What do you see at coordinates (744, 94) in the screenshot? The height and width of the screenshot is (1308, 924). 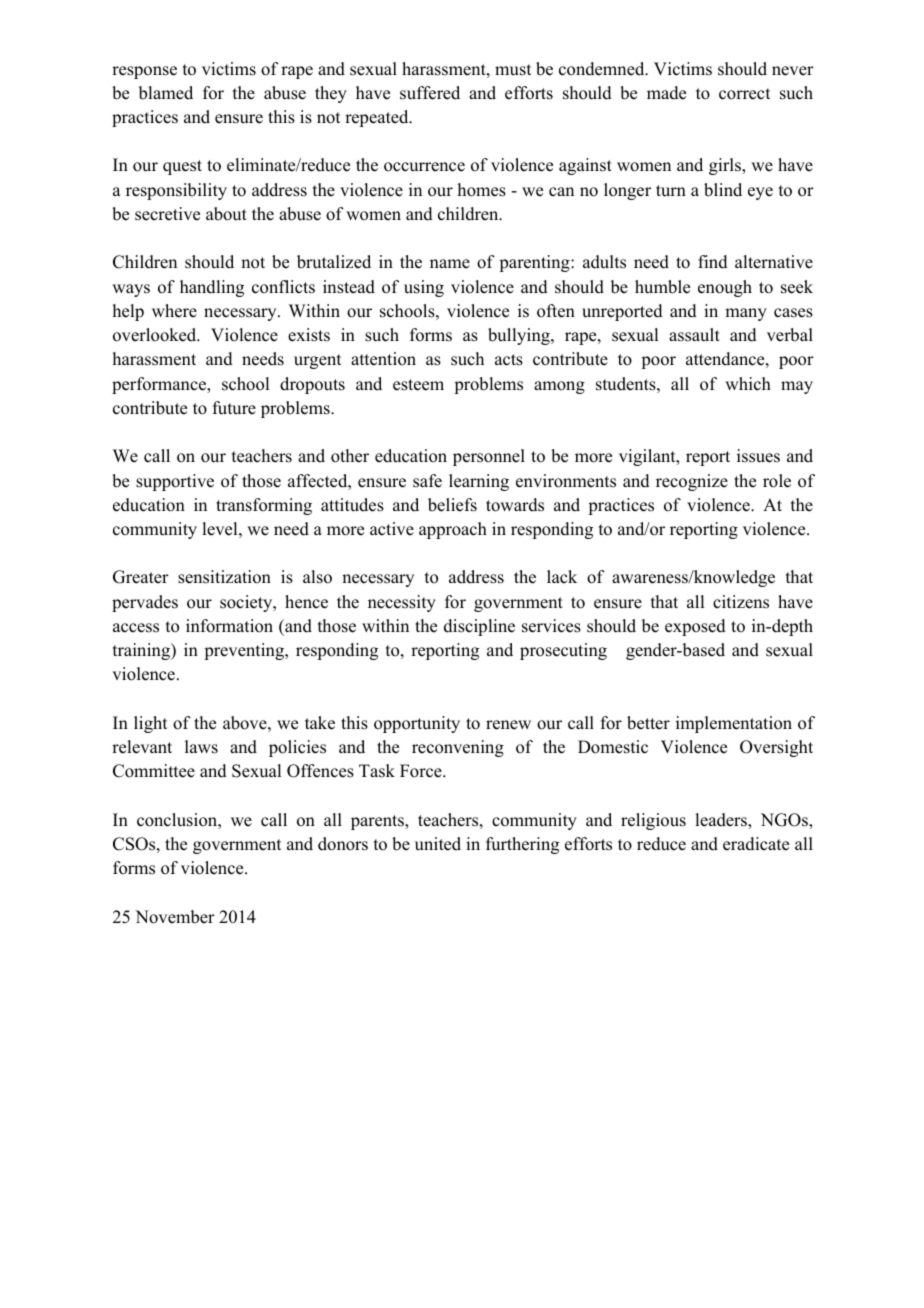 I see `correct` at bounding box center [744, 94].
